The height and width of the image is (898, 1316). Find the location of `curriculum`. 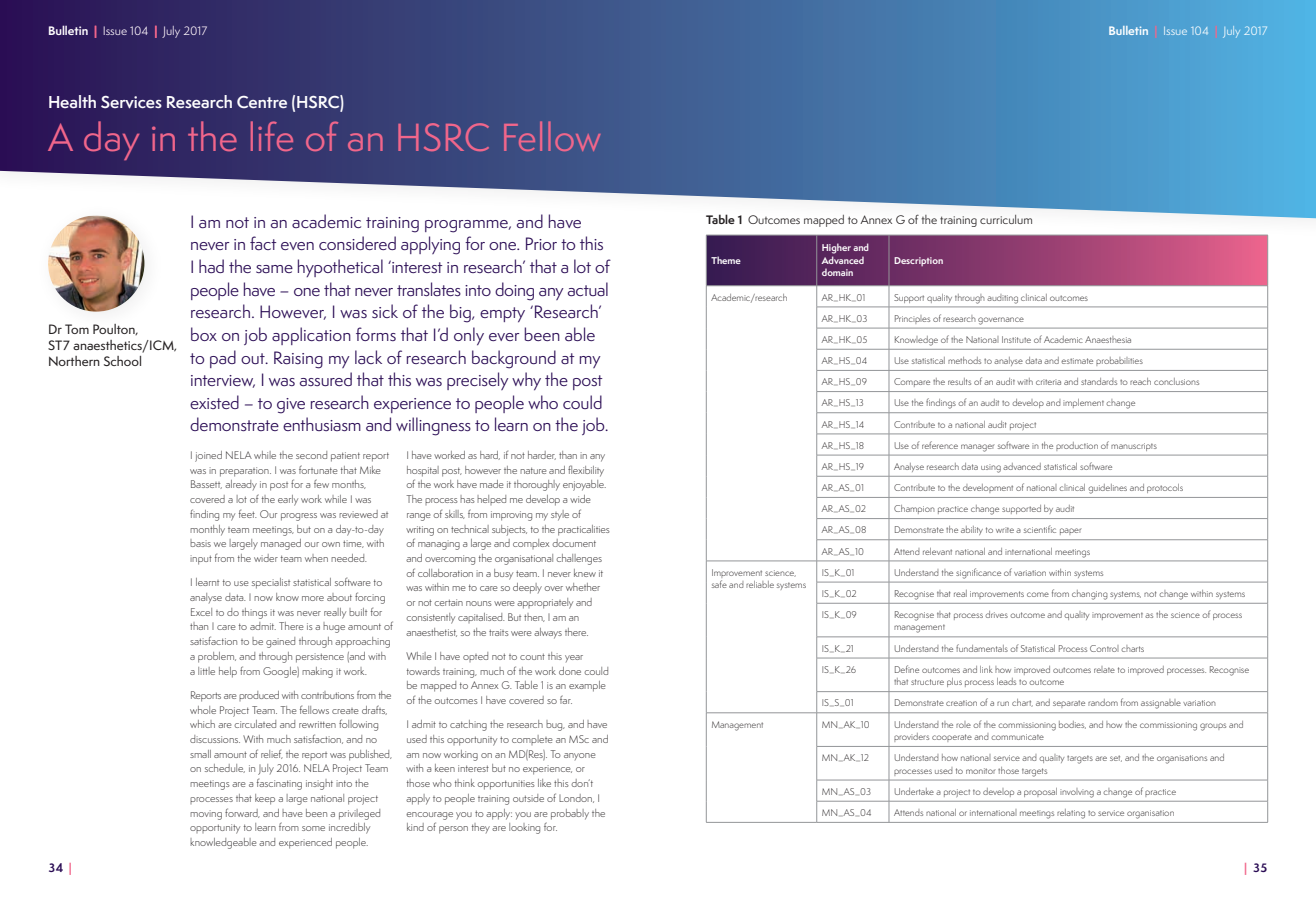

curriculum is located at coordinates (1006, 219).
